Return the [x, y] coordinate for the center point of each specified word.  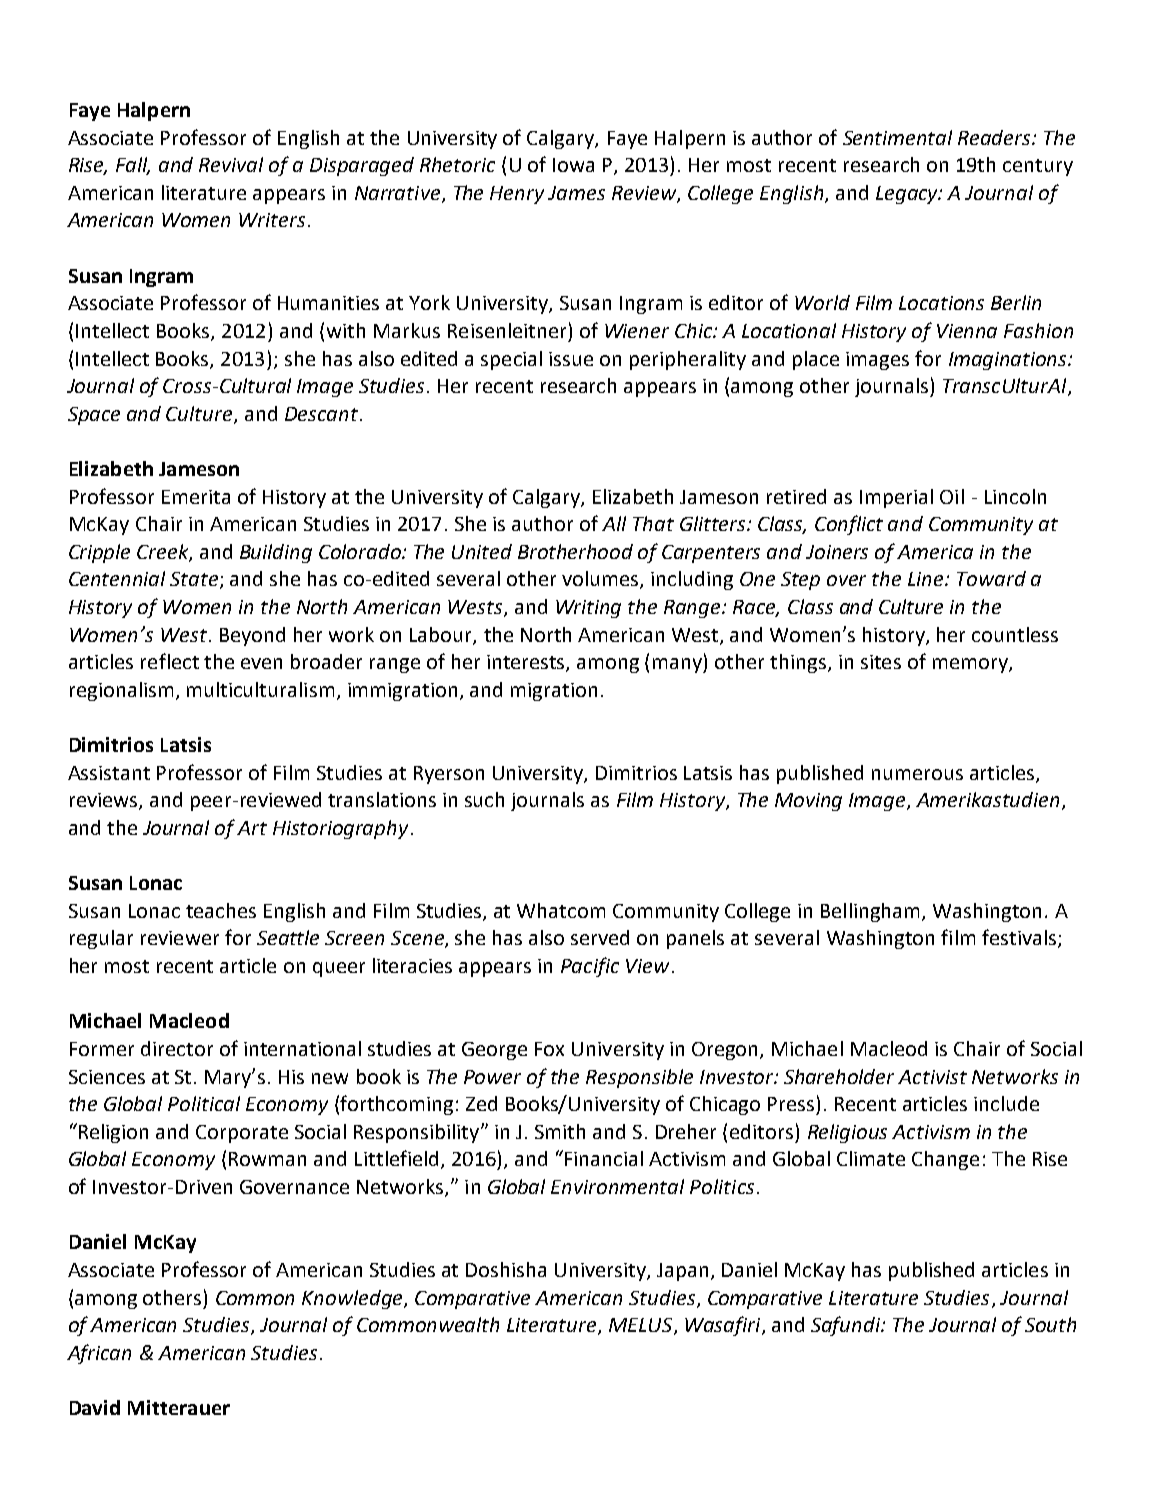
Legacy [908, 195]
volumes [601, 580]
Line [927, 579]
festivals [1020, 938]
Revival [231, 164]
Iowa [573, 165]
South [1050, 1324]
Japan [682, 1272]
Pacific [590, 967]
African [99, 1354]
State [195, 580]
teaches [221, 910]
